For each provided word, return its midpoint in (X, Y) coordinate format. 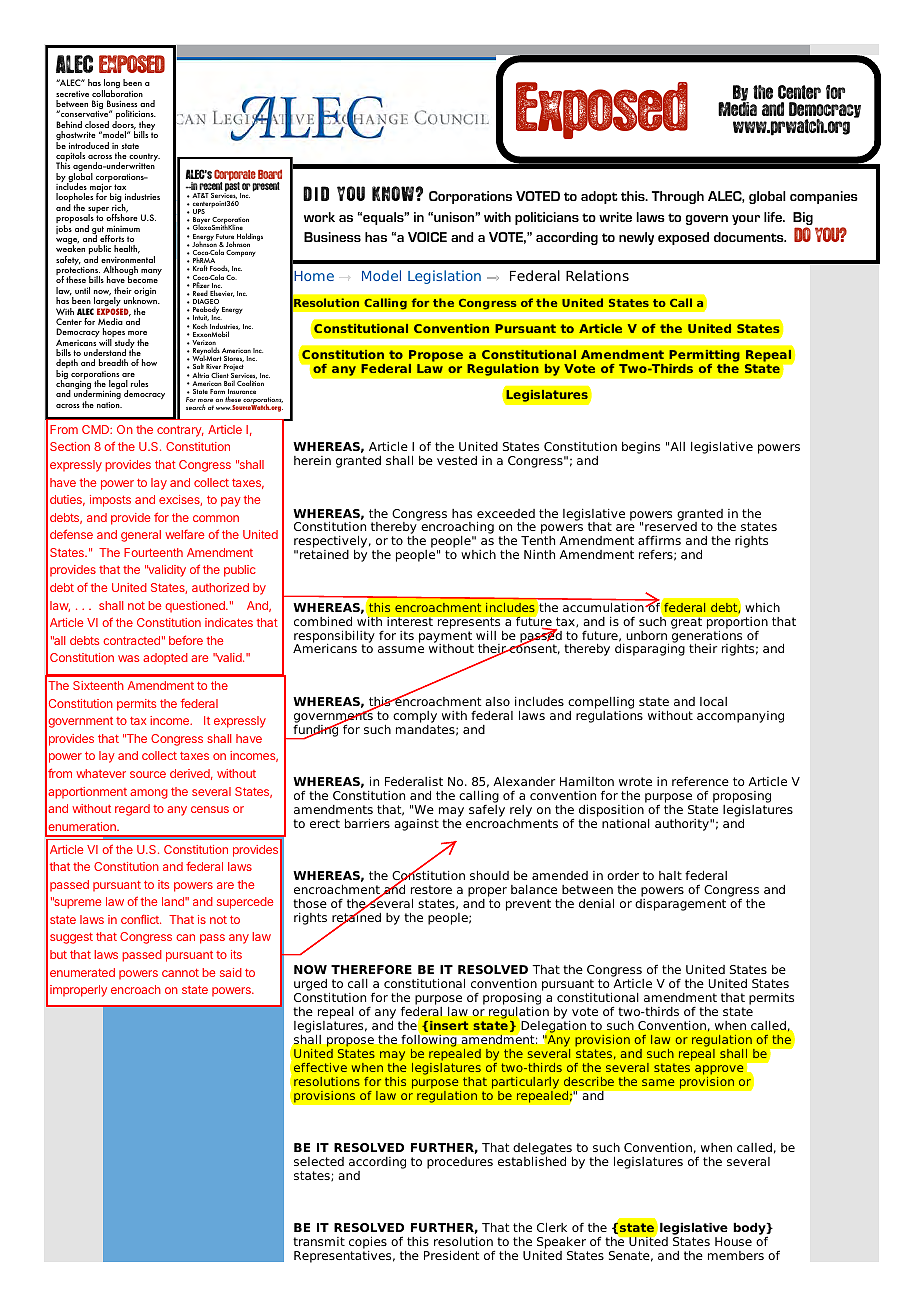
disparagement (680, 903)
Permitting (704, 357)
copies (368, 1242)
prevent (528, 905)
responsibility (334, 637)
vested (457, 460)
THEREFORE (371, 969)
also (497, 701)
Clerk (552, 1227)
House (733, 1241)
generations (707, 636)
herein (312, 460)
